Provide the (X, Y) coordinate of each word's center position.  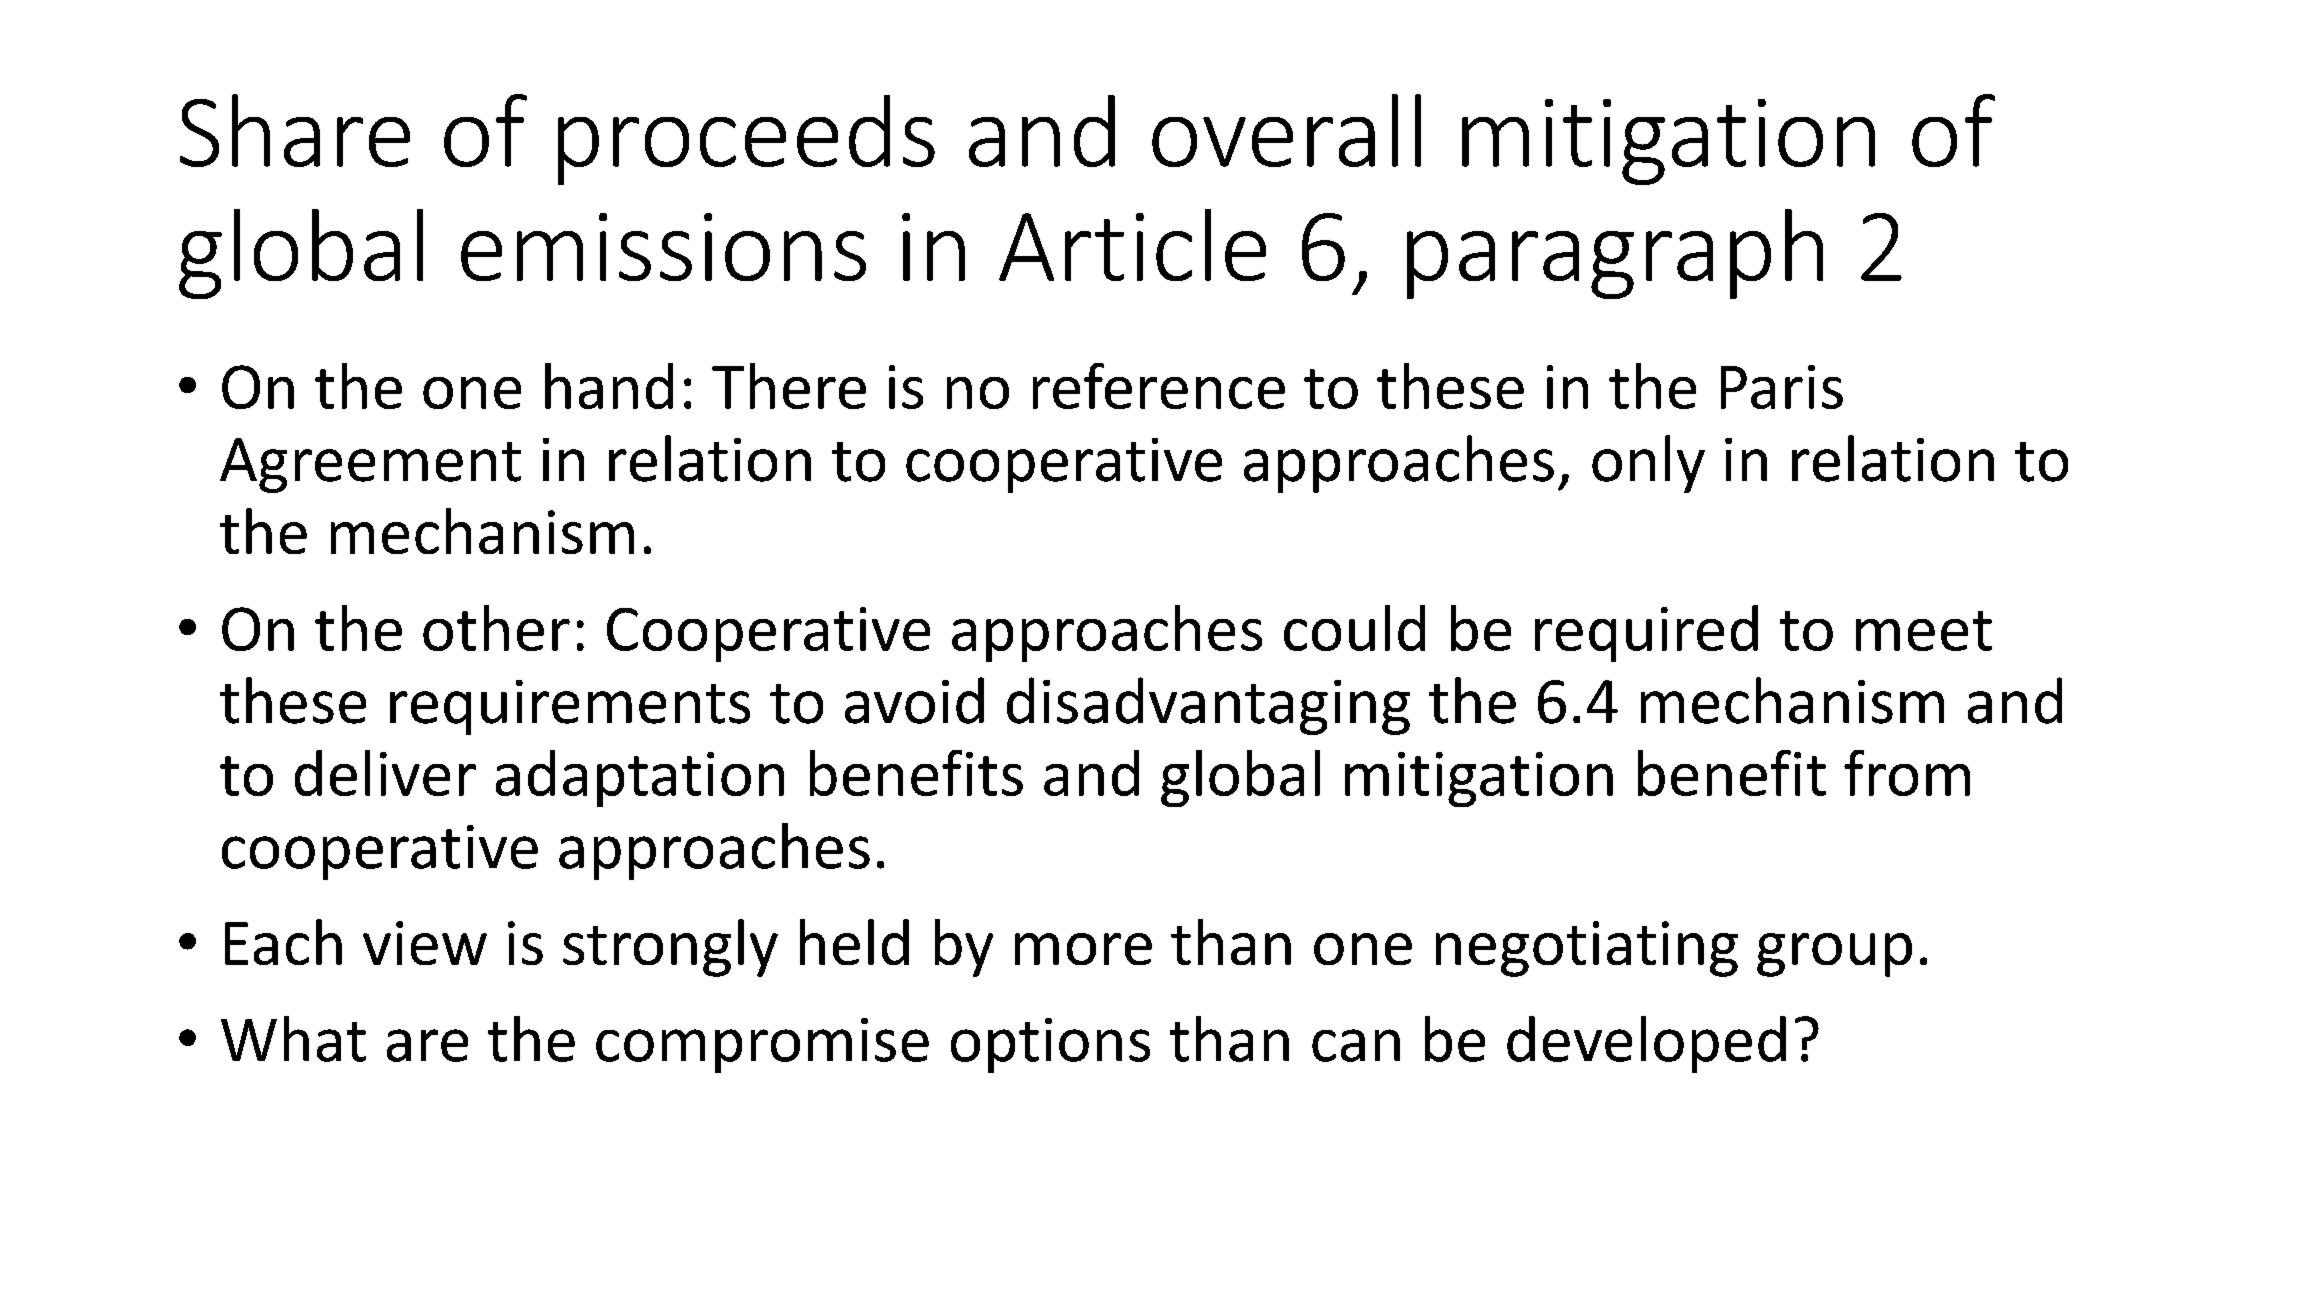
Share (295, 130)
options (1050, 1045)
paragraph (1615, 254)
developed (1646, 1044)
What (293, 1039)
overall (1286, 130)
